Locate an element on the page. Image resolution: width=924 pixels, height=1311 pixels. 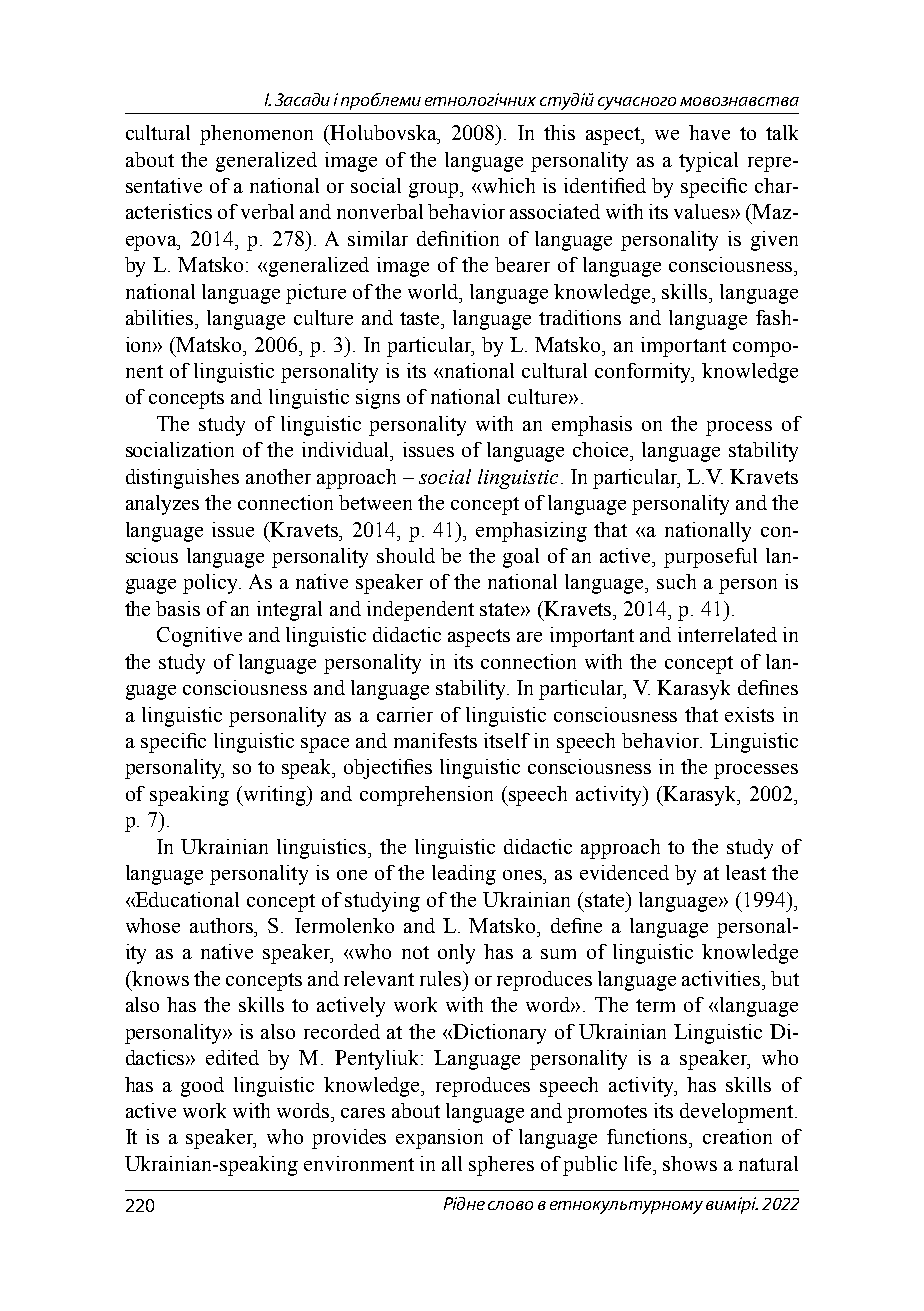
which is located at coordinates (507, 185).
